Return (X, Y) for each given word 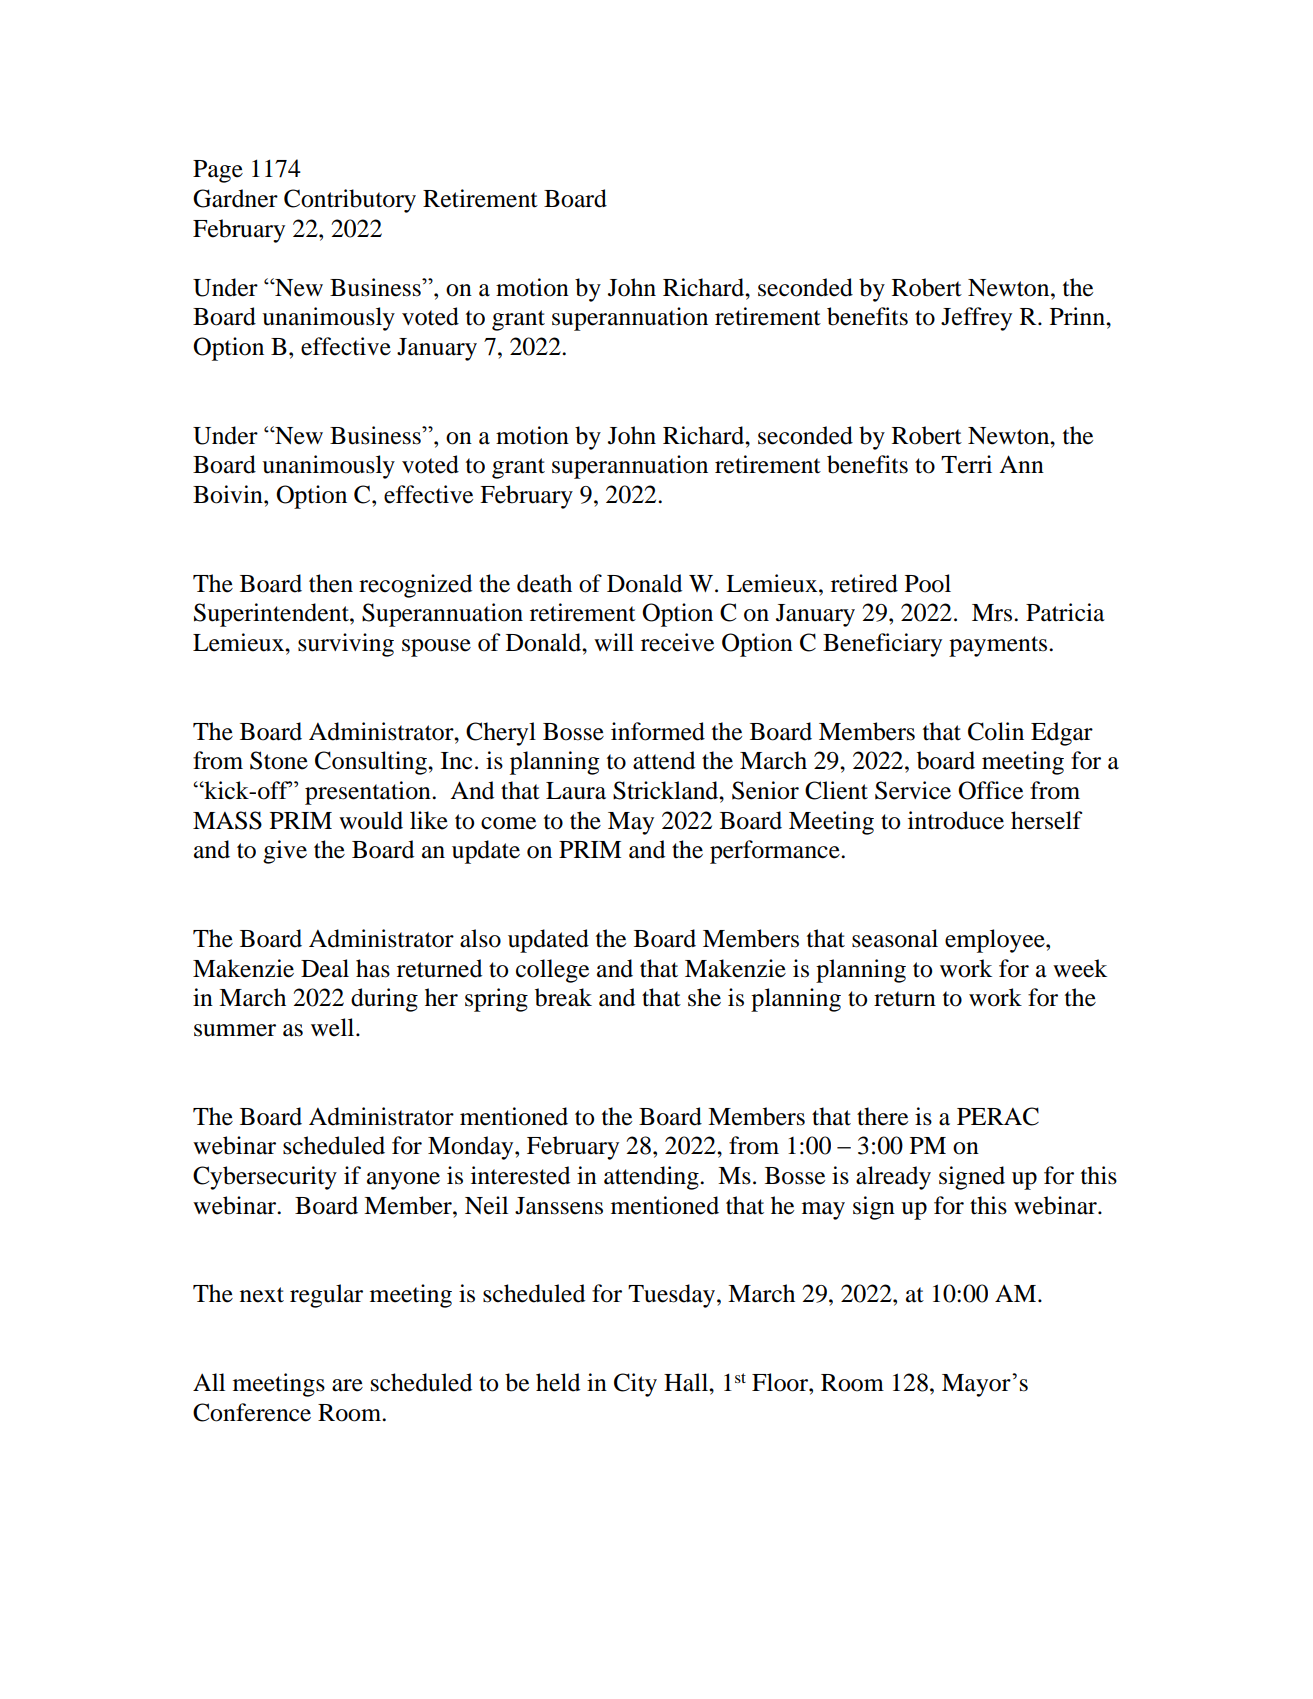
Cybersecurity (265, 1178)
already (893, 1178)
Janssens (559, 1206)
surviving (346, 645)
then (331, 583)
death (544, 583)
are (347, 1385)
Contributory (350, 201)
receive (677, 642)
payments (999, 646)
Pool (928, 583)
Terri (966, 464)
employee (996, 941)
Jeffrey (976, 319)
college (552, 971)
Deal (325, 968)
